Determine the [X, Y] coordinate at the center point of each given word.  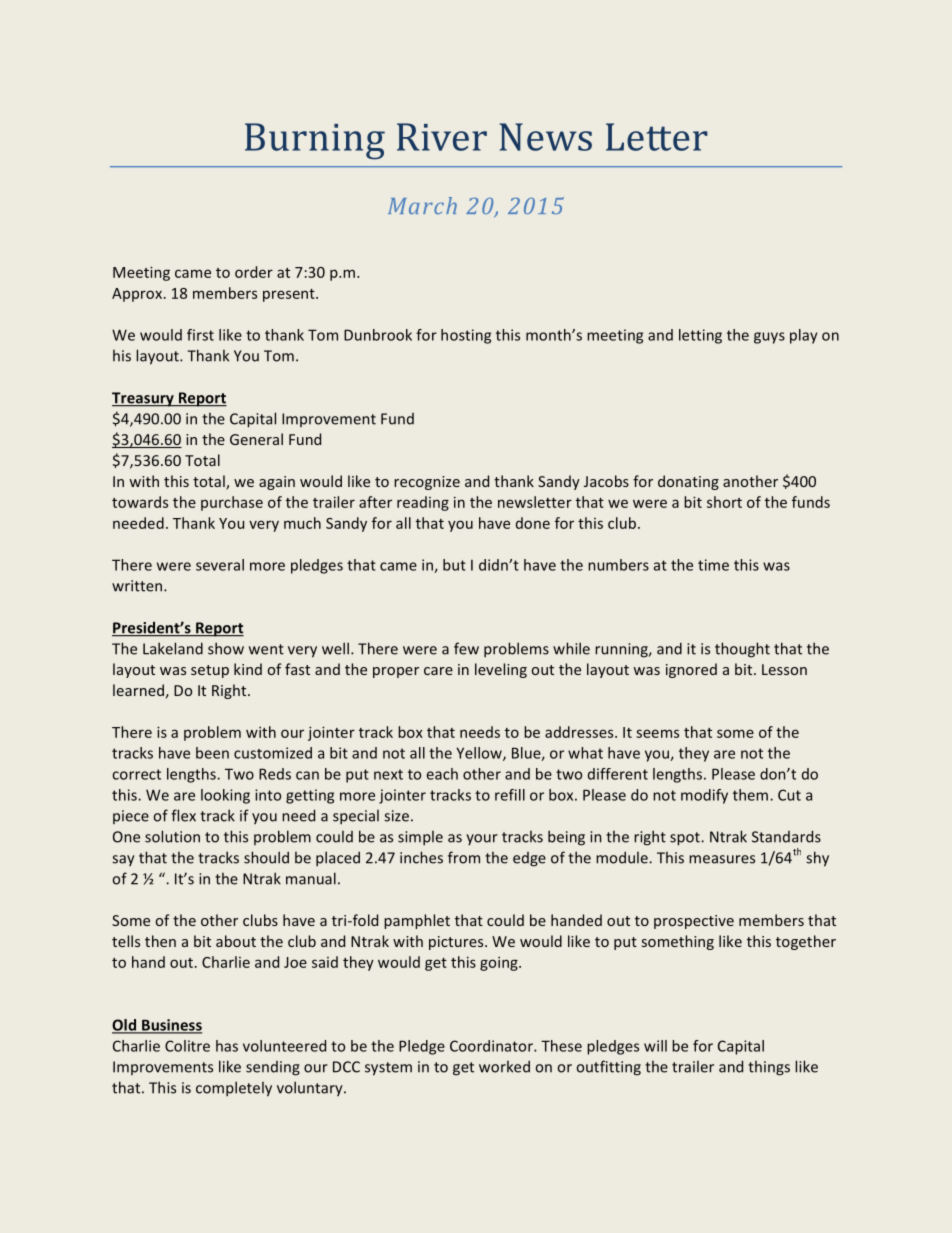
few [466, 648]
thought [742, 650]
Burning [315, 141]
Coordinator [492, 1046]
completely [234, 1089]
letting [700, 336]
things [769, 1068]
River [442, 137]
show [226, 648]
